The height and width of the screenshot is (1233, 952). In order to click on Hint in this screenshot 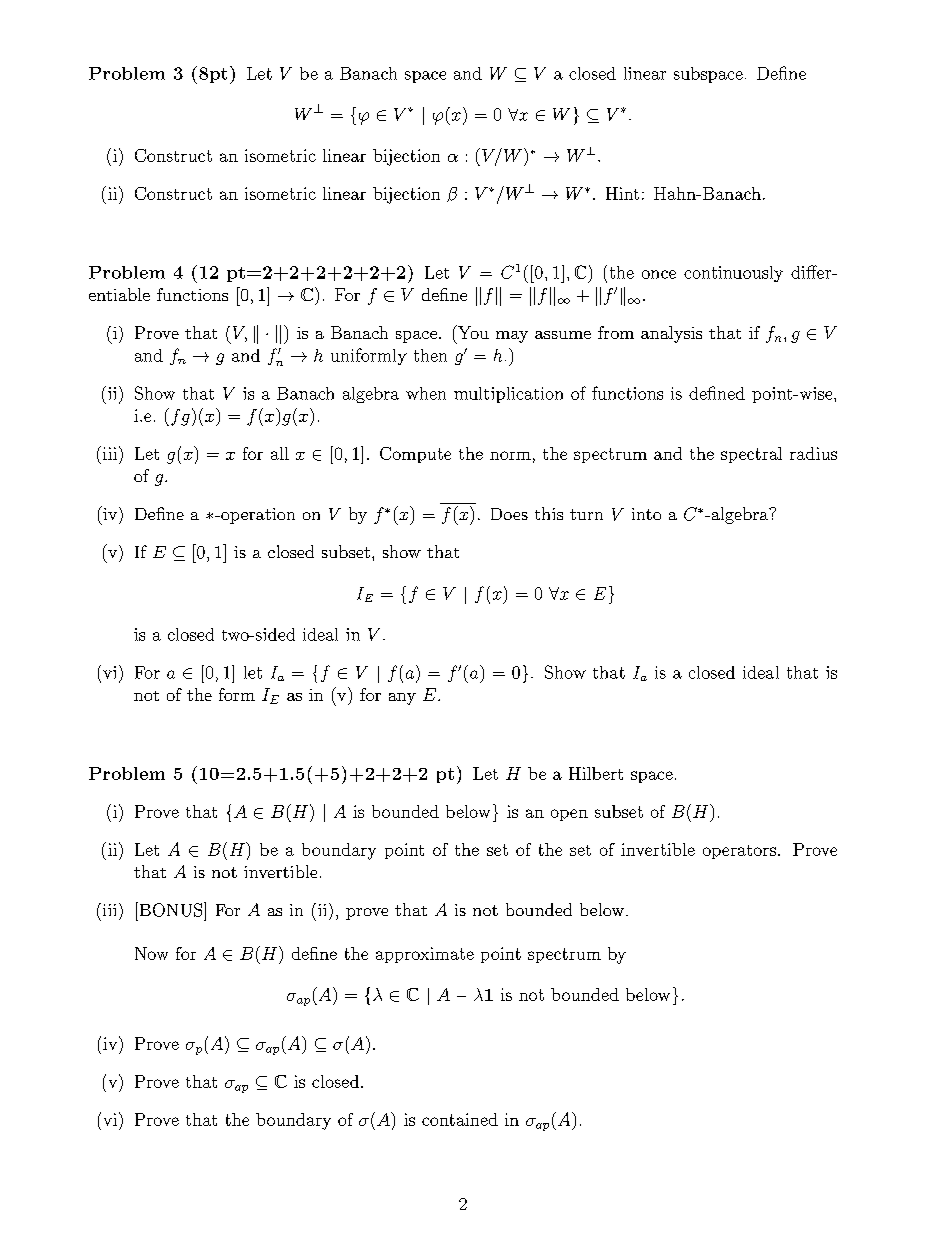, I will do `click(622, 193)`.
